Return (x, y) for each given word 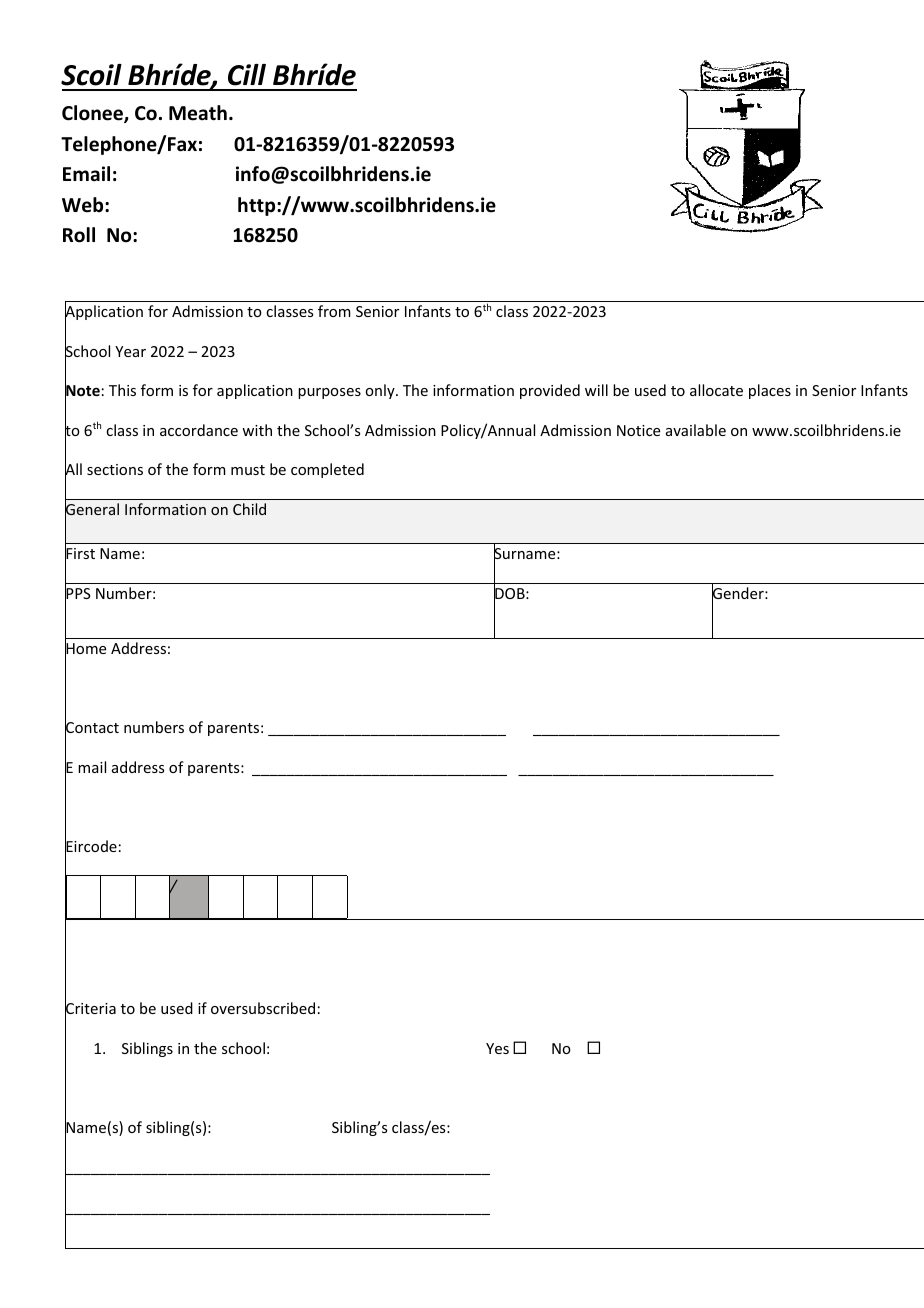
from (334, 311)
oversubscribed (263, 1008)
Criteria (90, 1009)
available (696, 430)
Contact (92, 728)
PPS (78, 594)
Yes (497, 1048)
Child (249, 509)
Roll (79, 235)
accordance (199, 430)
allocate (716, 390)
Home (85, 649)
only (381, 391)
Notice (638, 430)
